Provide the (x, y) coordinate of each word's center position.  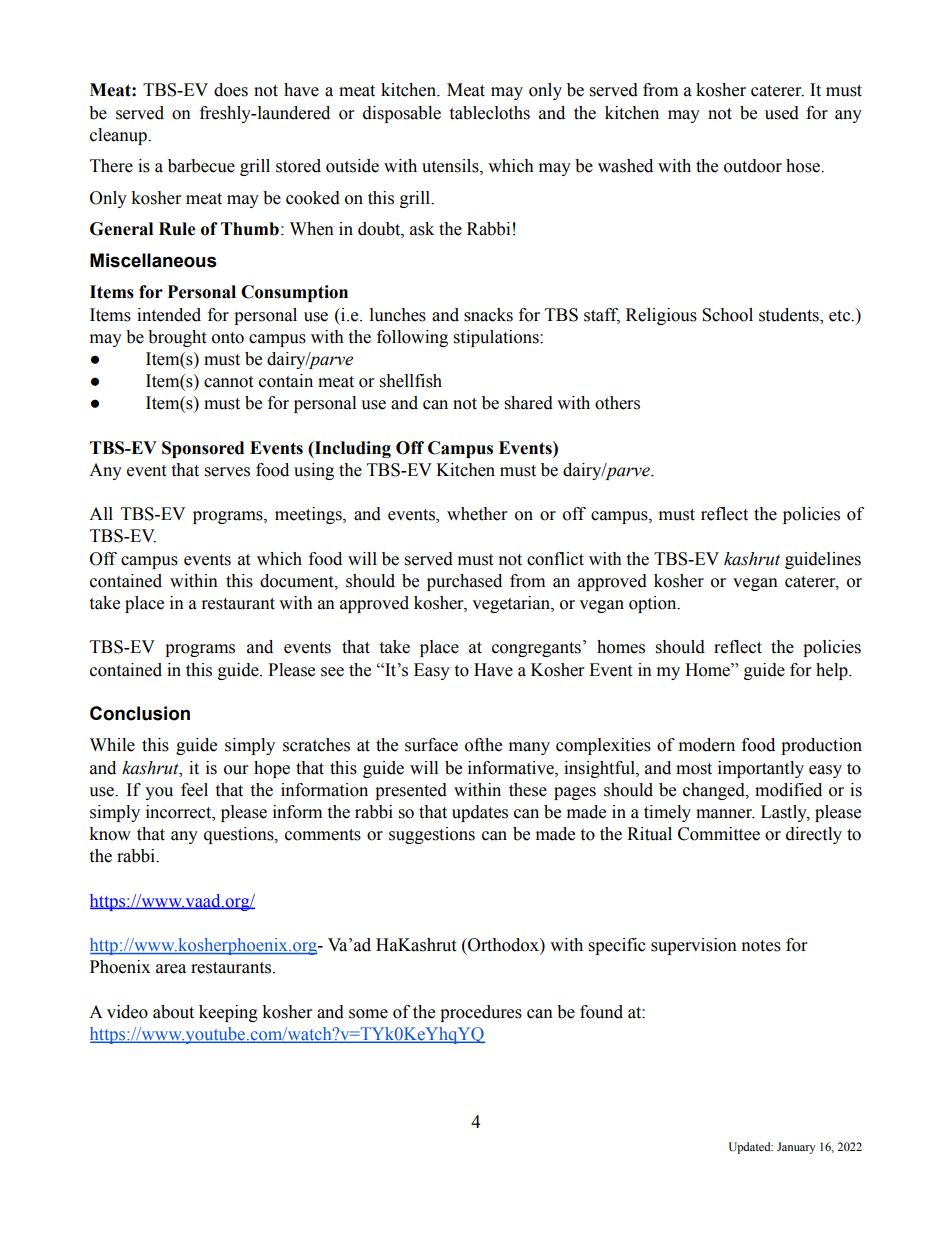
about (173, 1012)
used (782, 113)
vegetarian (512, 604)
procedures (481, 1013)
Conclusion (140, 713)
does (231, 90)
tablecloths (489, 113)
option (654, 604)
